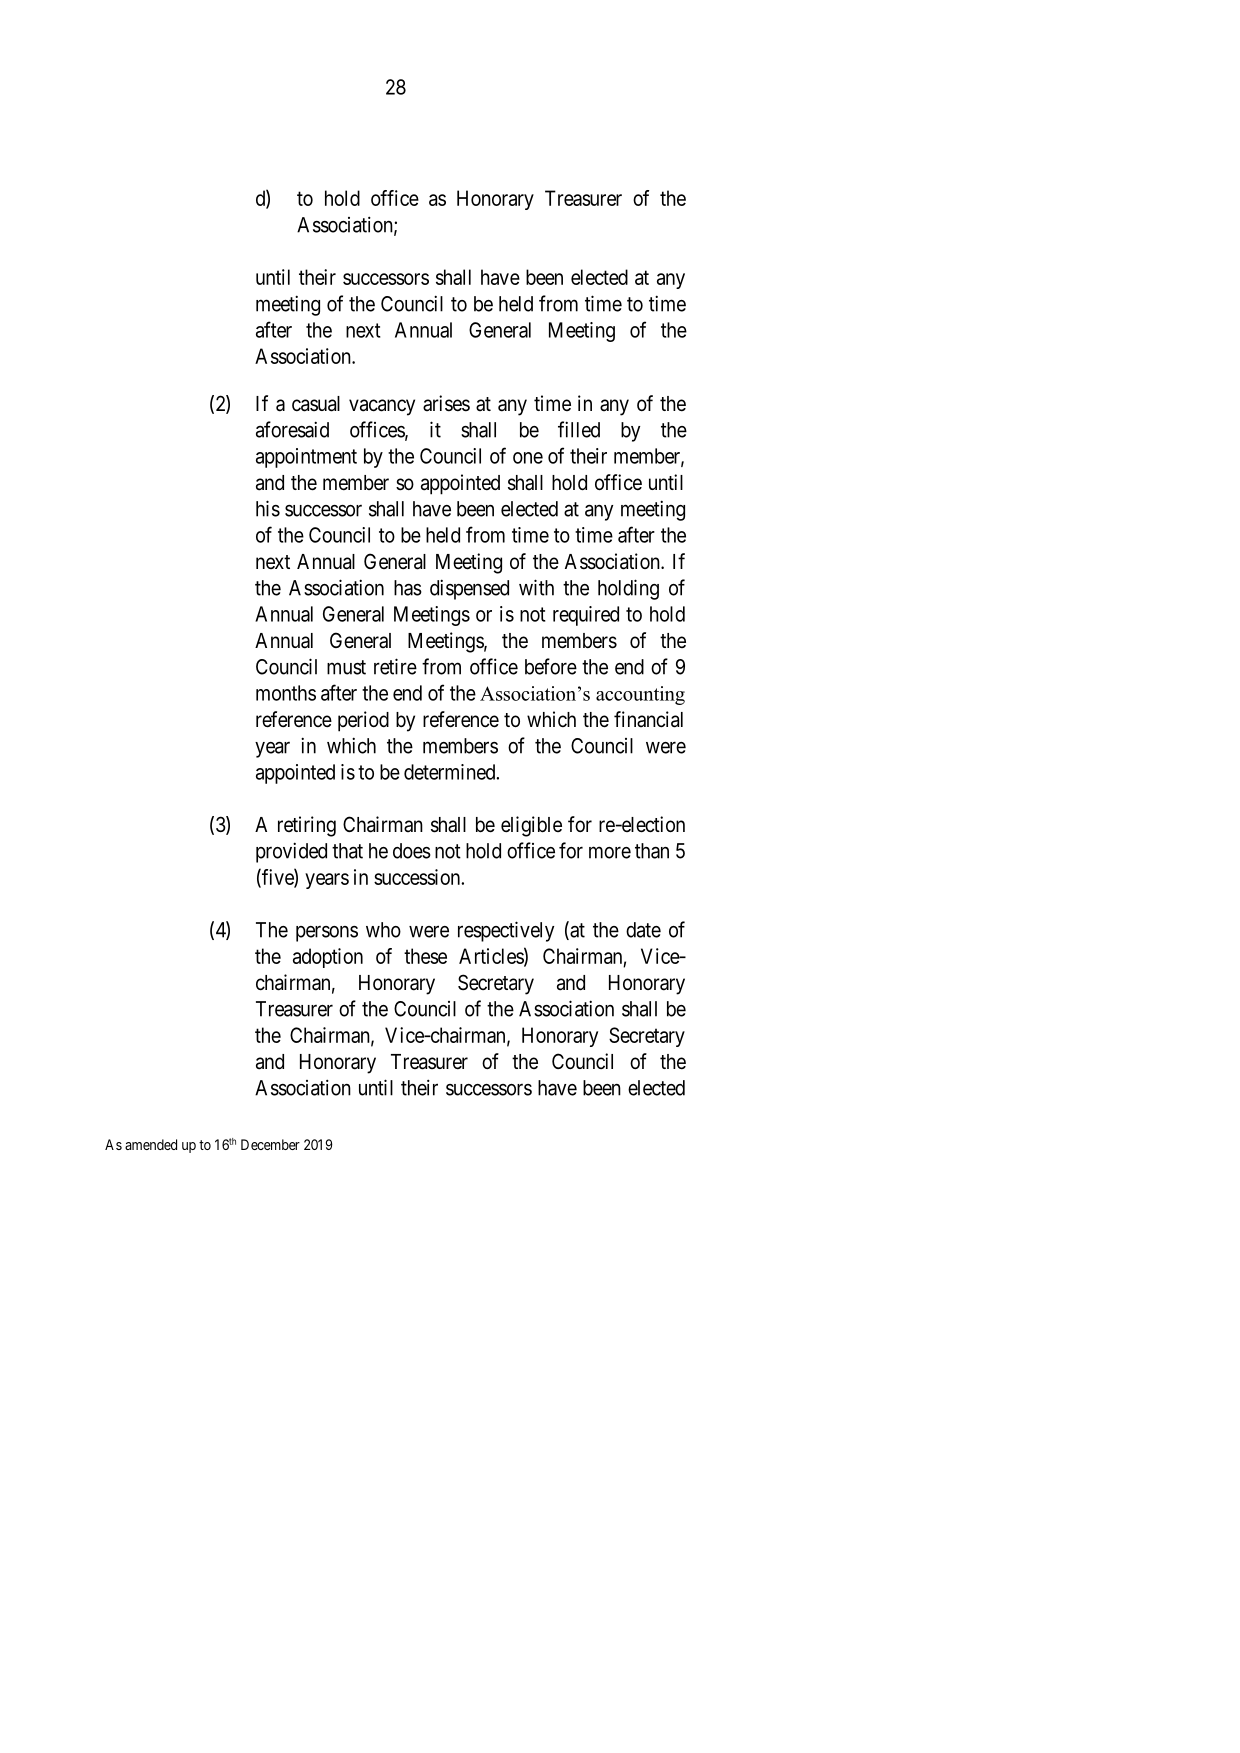 The image size is (1240, 1753). What do you see at coordinates (579, 429) in the screenshot?
I see `filled` at bounding box center [579, 429].
